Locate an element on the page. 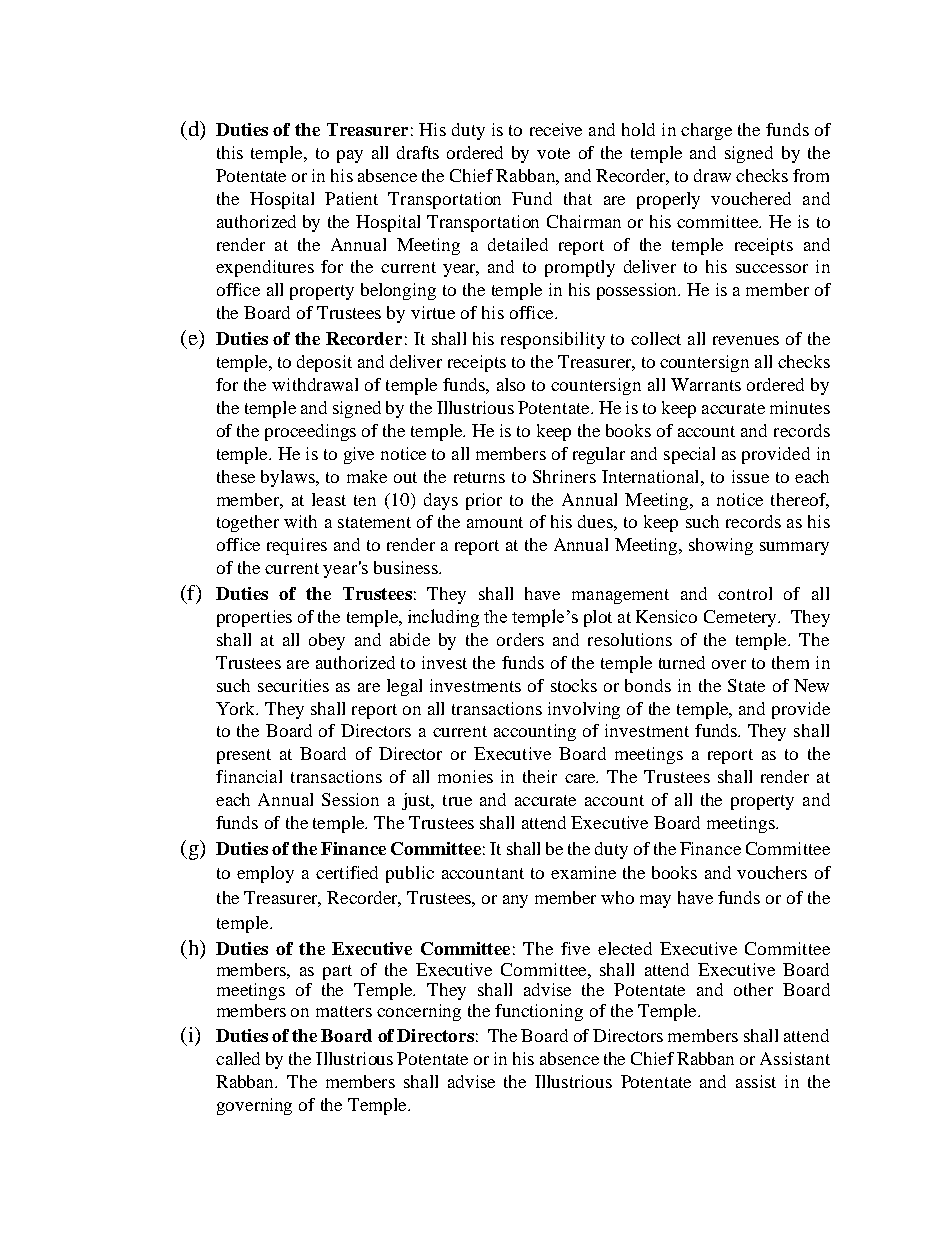  their is located at coordinates (540, 776).
